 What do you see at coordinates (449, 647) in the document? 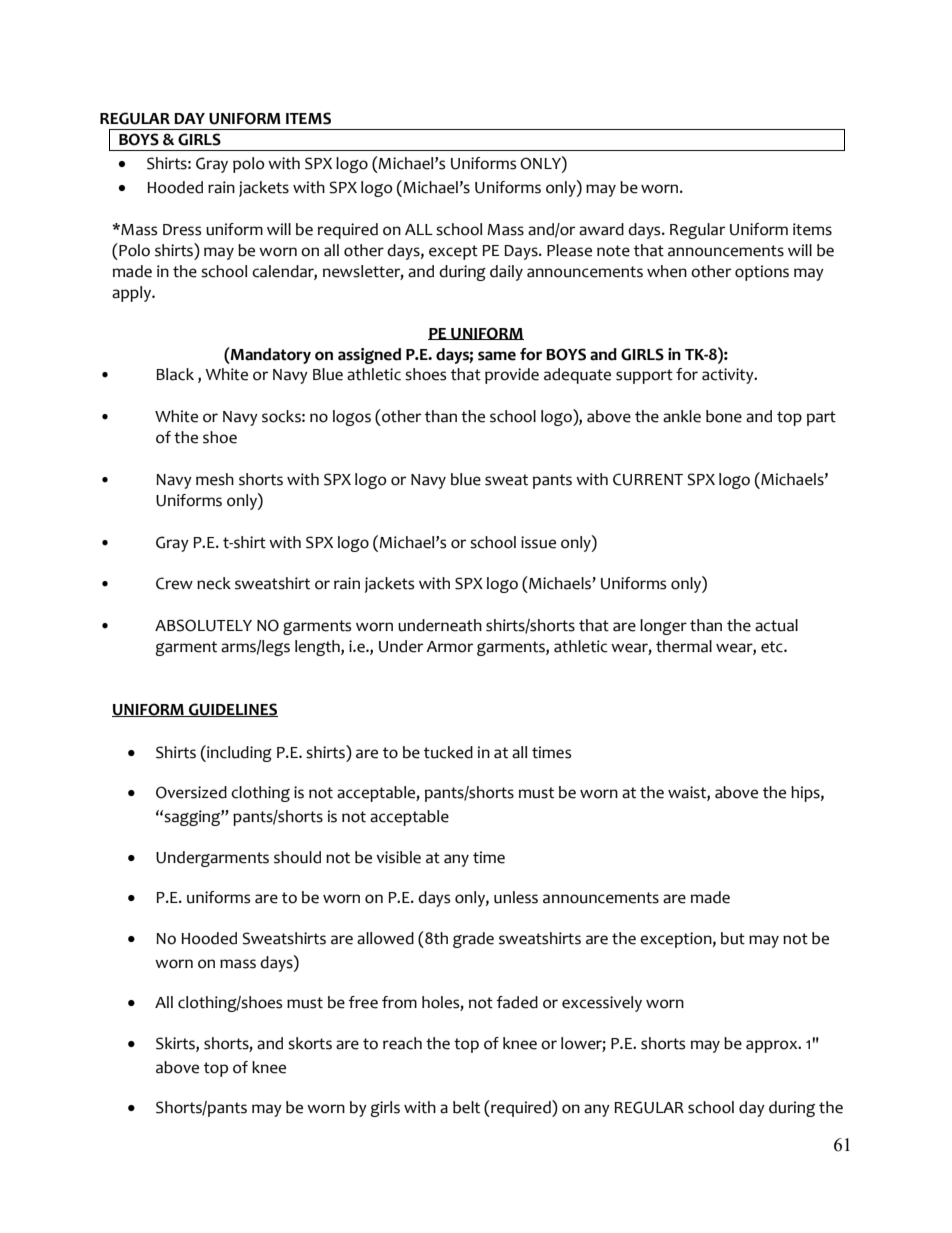
I see `Armor` at bounding box center [449, 647].
